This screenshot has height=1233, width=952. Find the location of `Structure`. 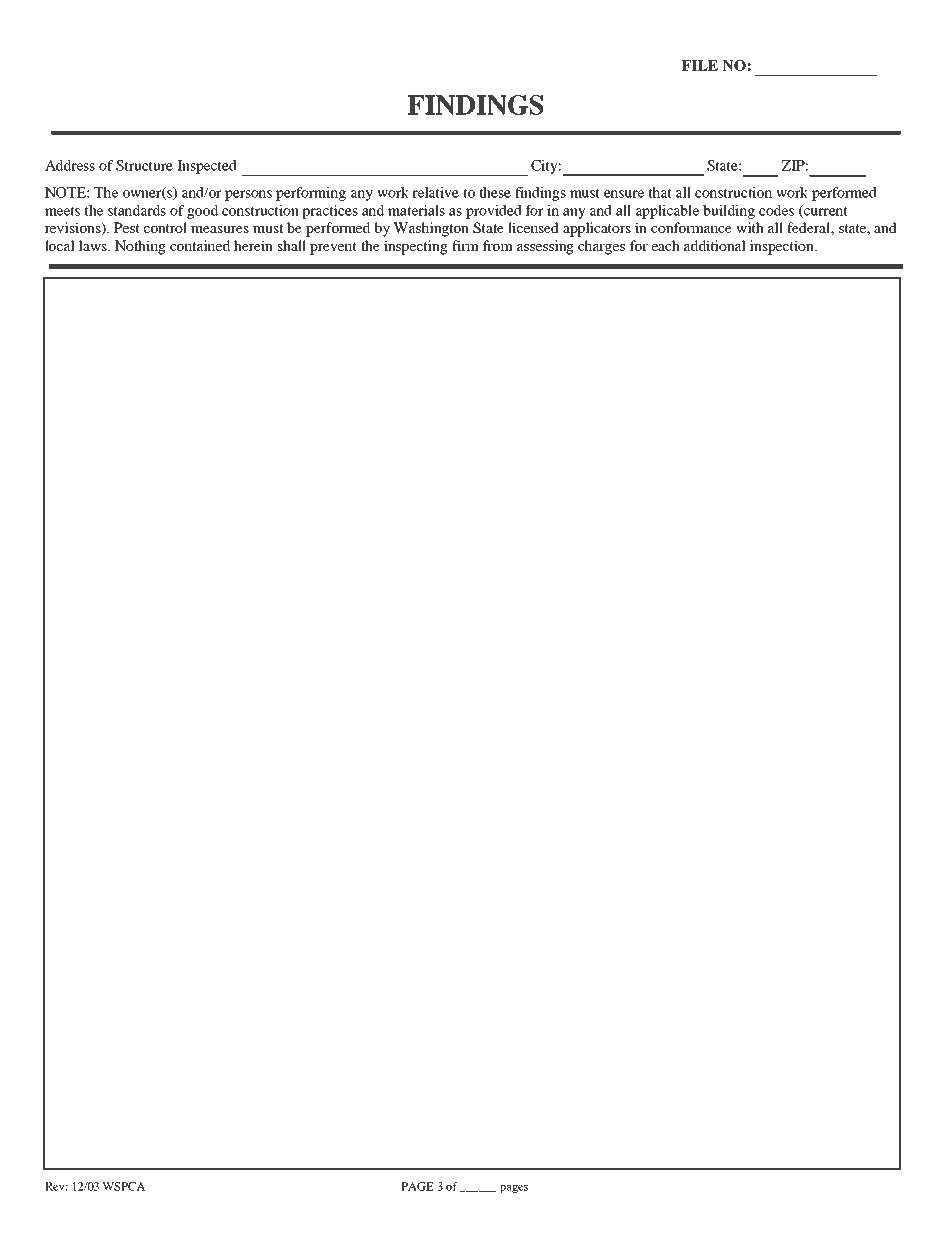

Structure is located at coordinates (144, 165).
